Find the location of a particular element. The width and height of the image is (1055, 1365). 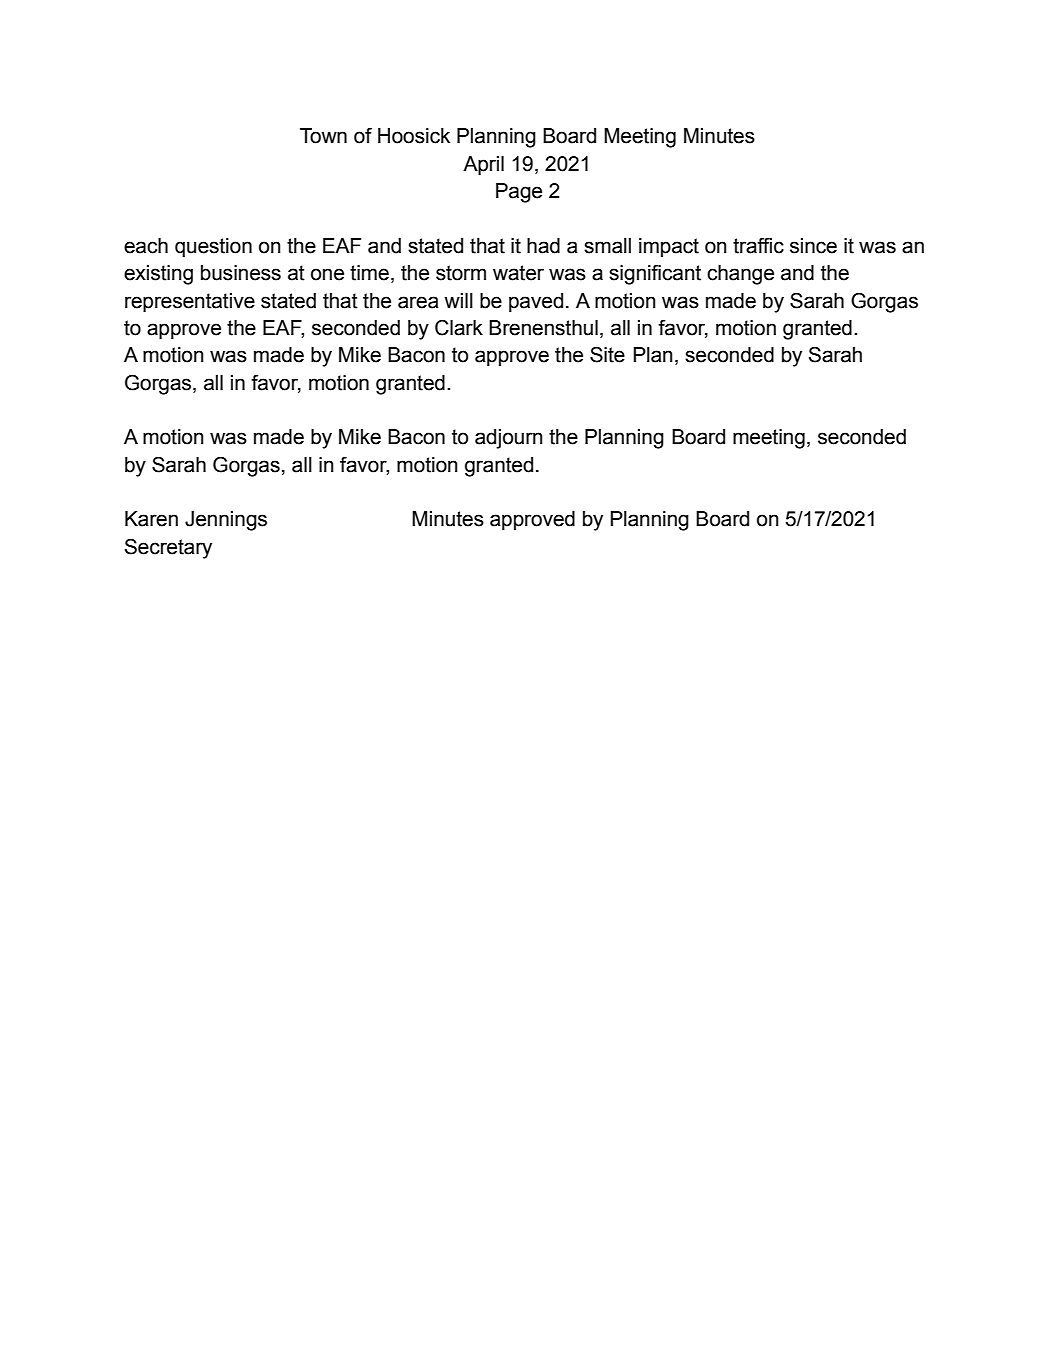

will is located at coordinates (458, 300).
